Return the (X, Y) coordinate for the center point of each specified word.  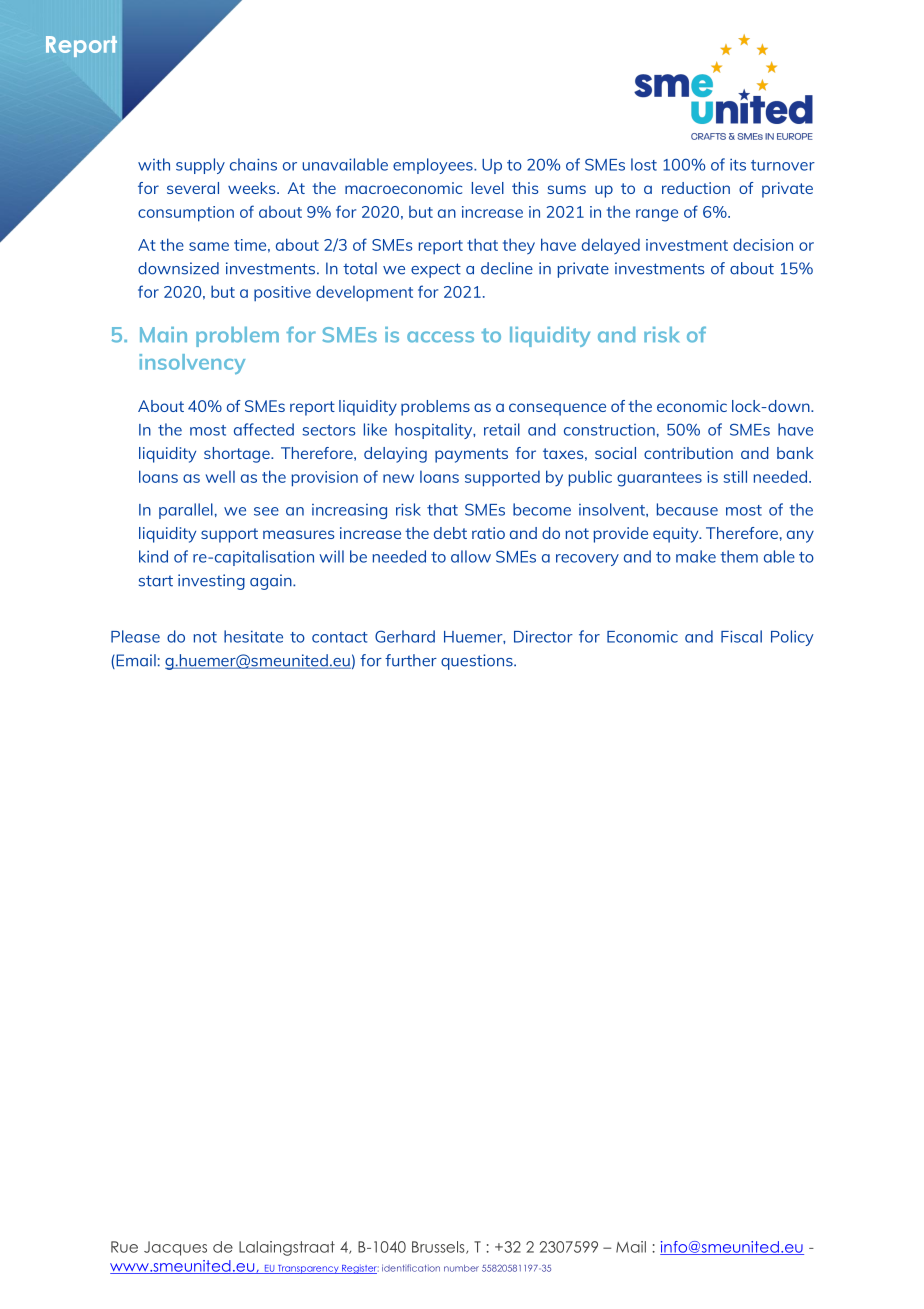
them (739, 556)
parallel (186, 511)
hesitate (253, 636)
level (488, 188)
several (193, 188)
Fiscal (741, 636)
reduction (696, 188)
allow (471, 556)
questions (478, 662)
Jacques (175, 1248)
